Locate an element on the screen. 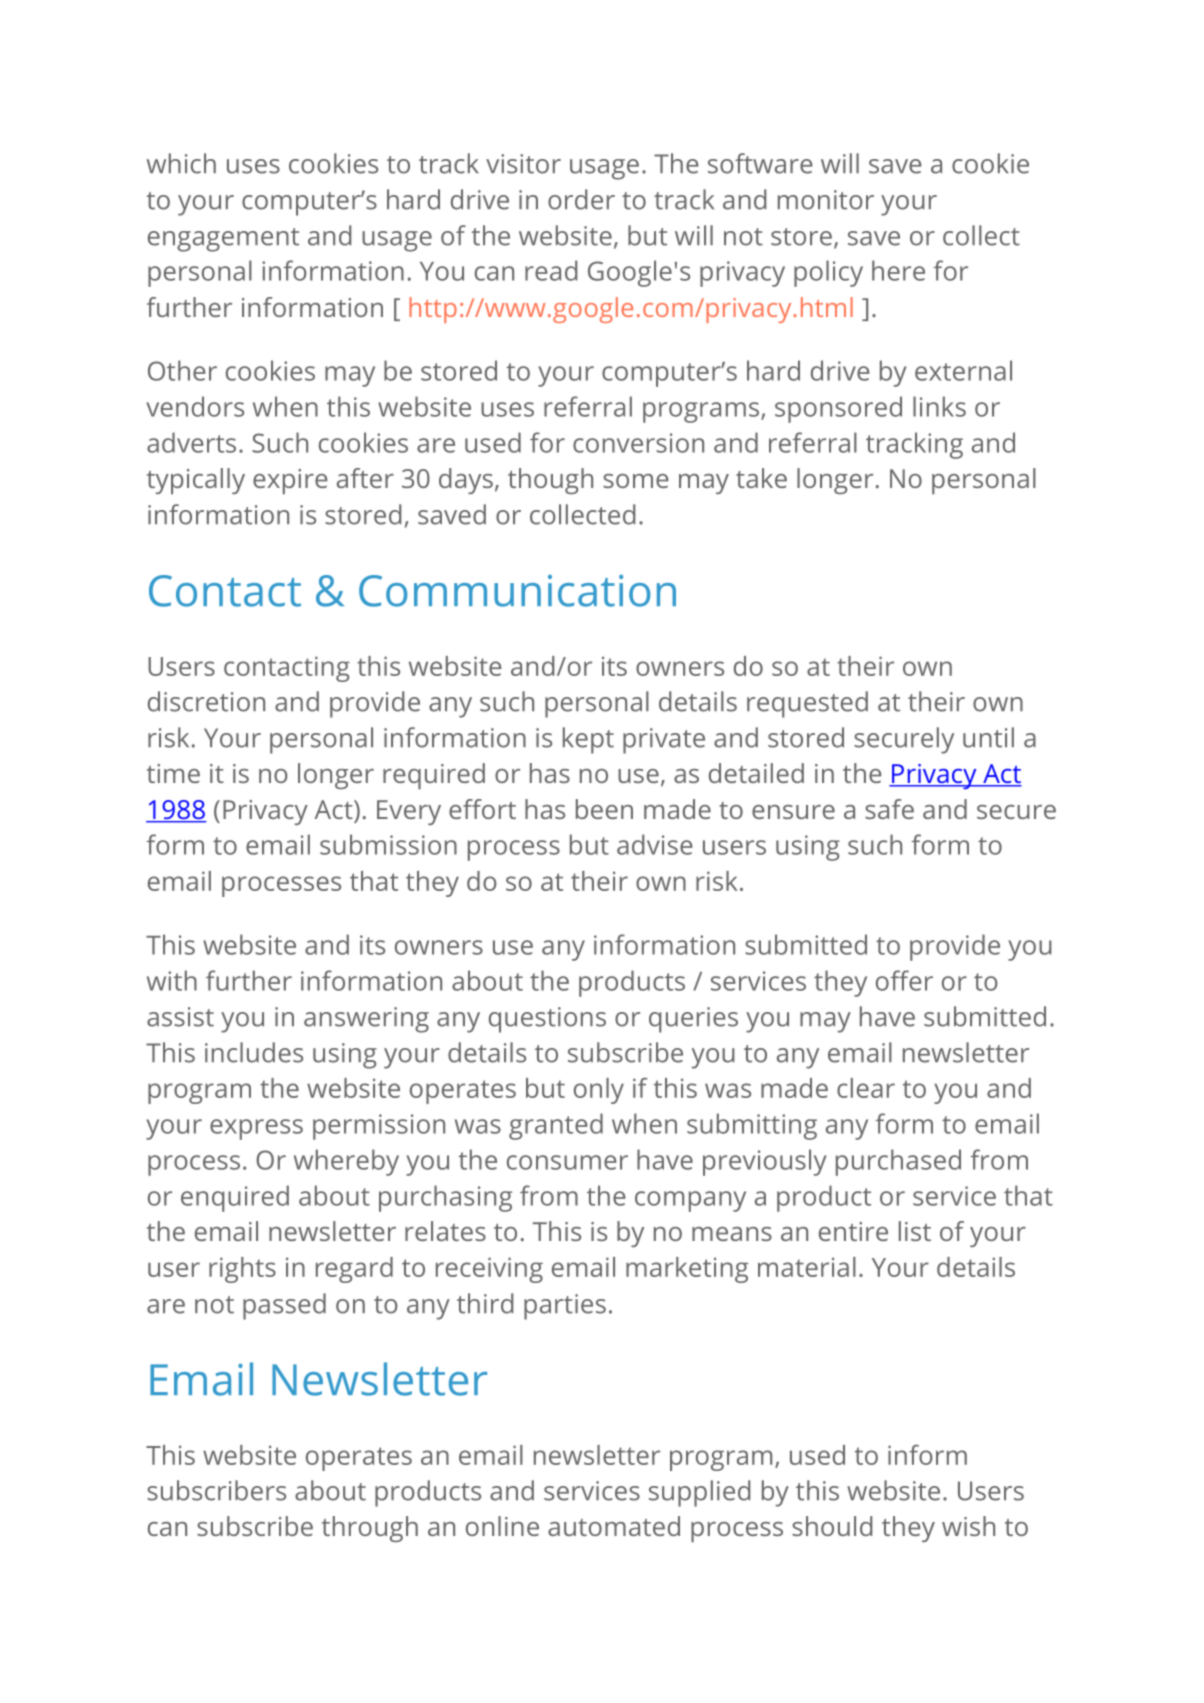 The width and height of the screenshot is (1204, 1703). Communication is located at coordinates (517, 591).
